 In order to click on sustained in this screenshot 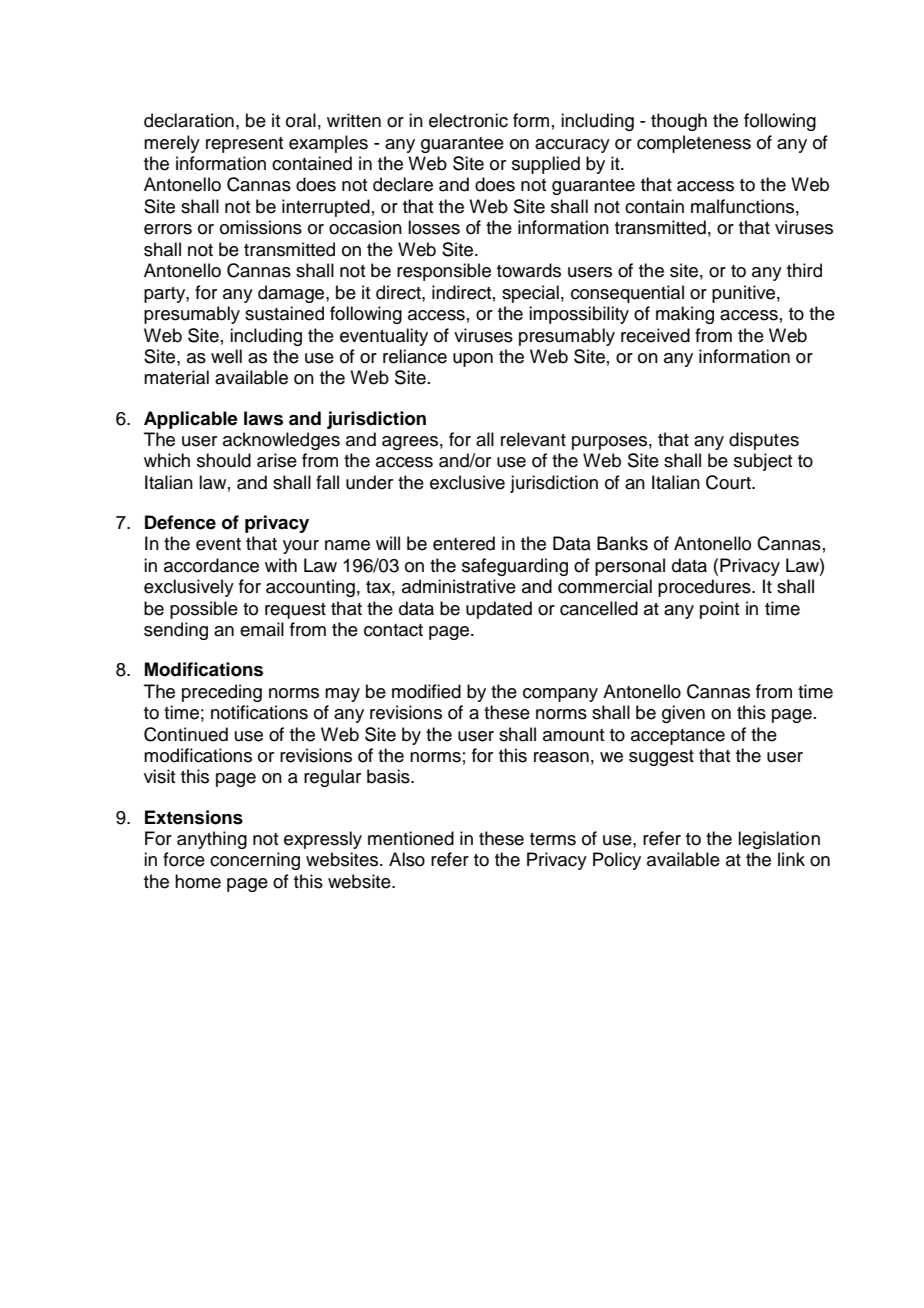, I will do `click(284, 313)`.
